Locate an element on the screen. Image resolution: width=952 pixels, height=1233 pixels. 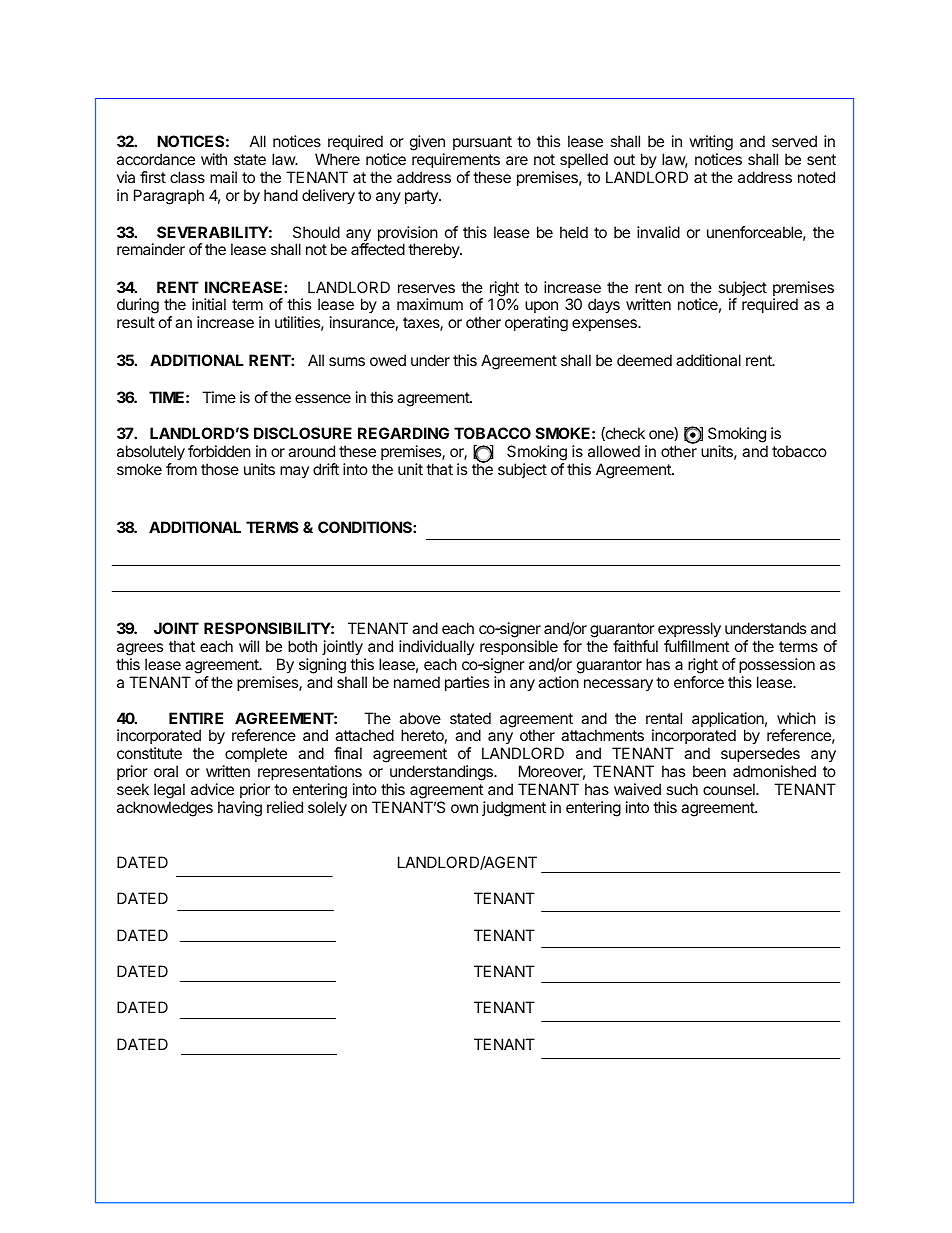
counsel is located at coordinates (730, 789).
